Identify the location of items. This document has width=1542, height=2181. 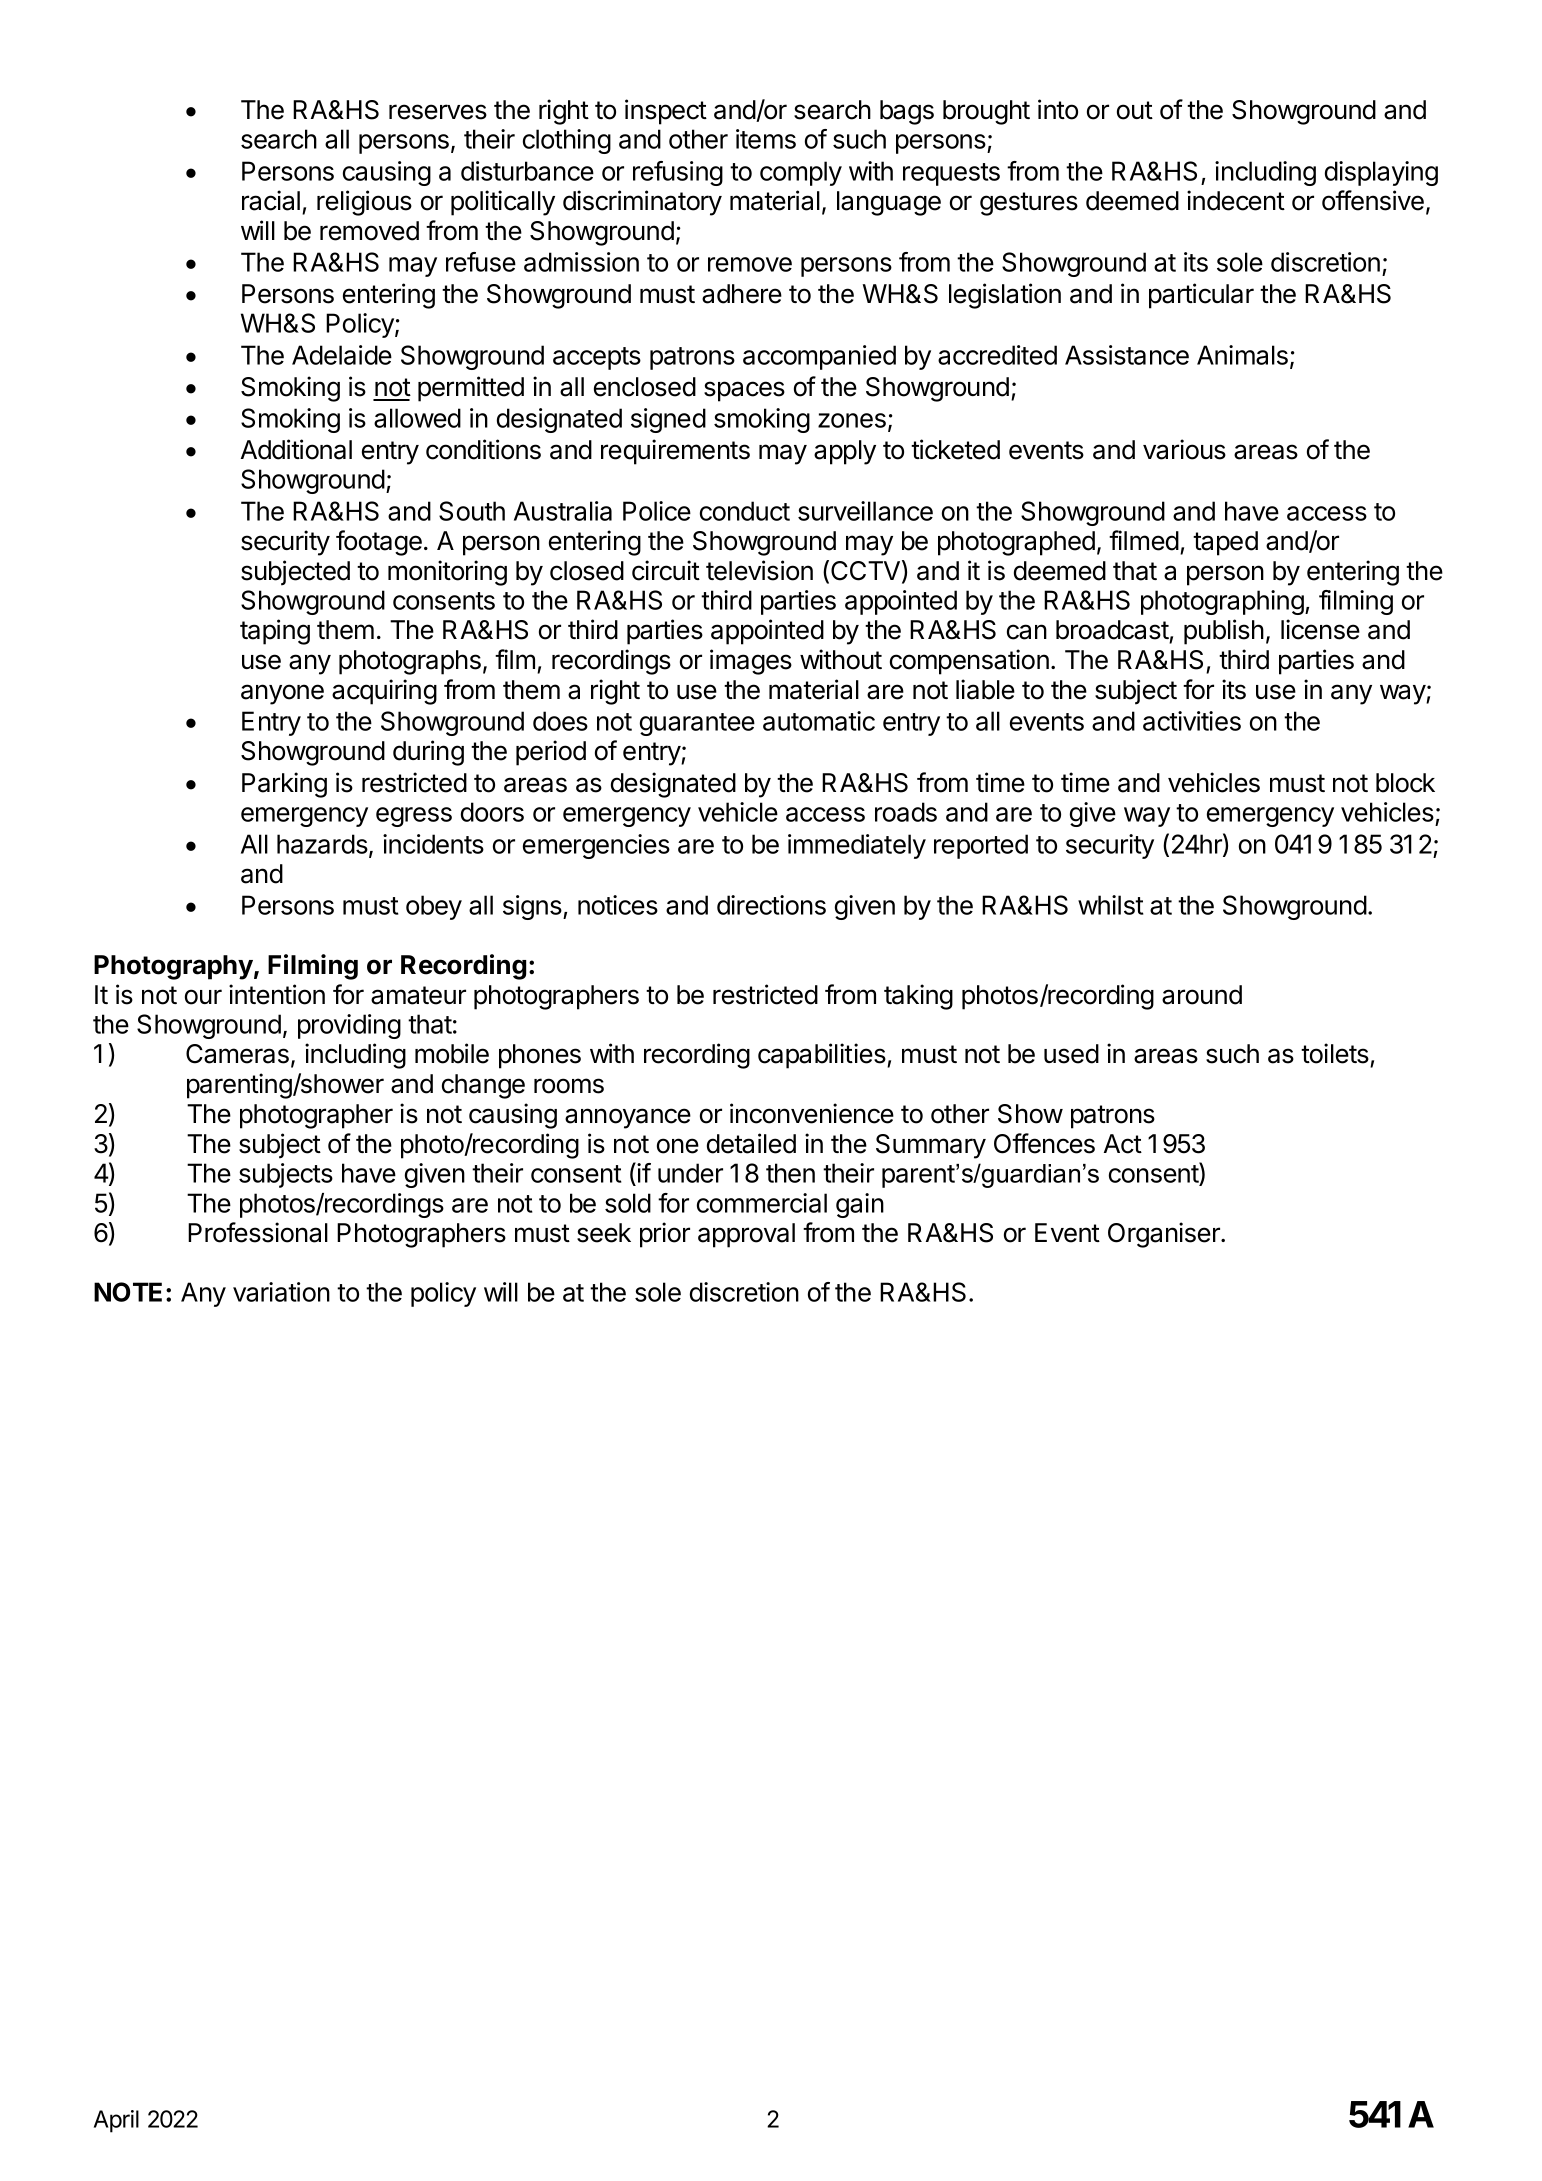
(766, 139).
